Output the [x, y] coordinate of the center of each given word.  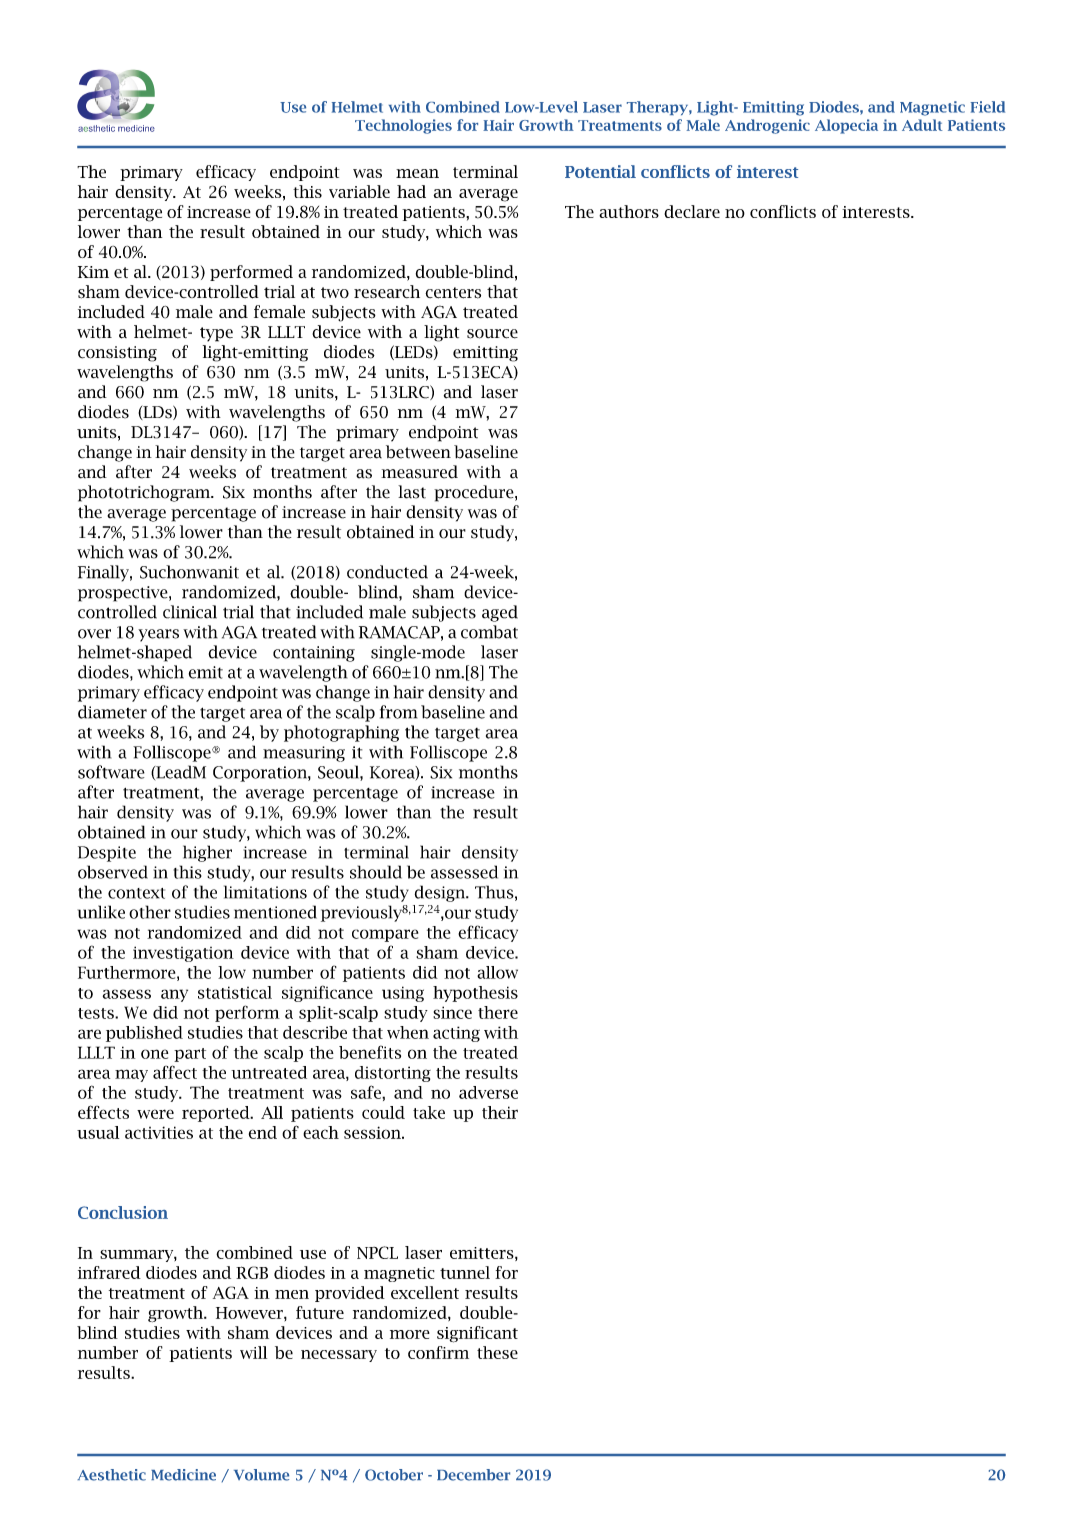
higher [207, 853]
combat [489, 632]
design [441, 893]
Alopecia [846, 126]
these [497, 1352]
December [473, 1475]
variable [359, 191]
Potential [600, 171]
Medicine [183, 1475]
